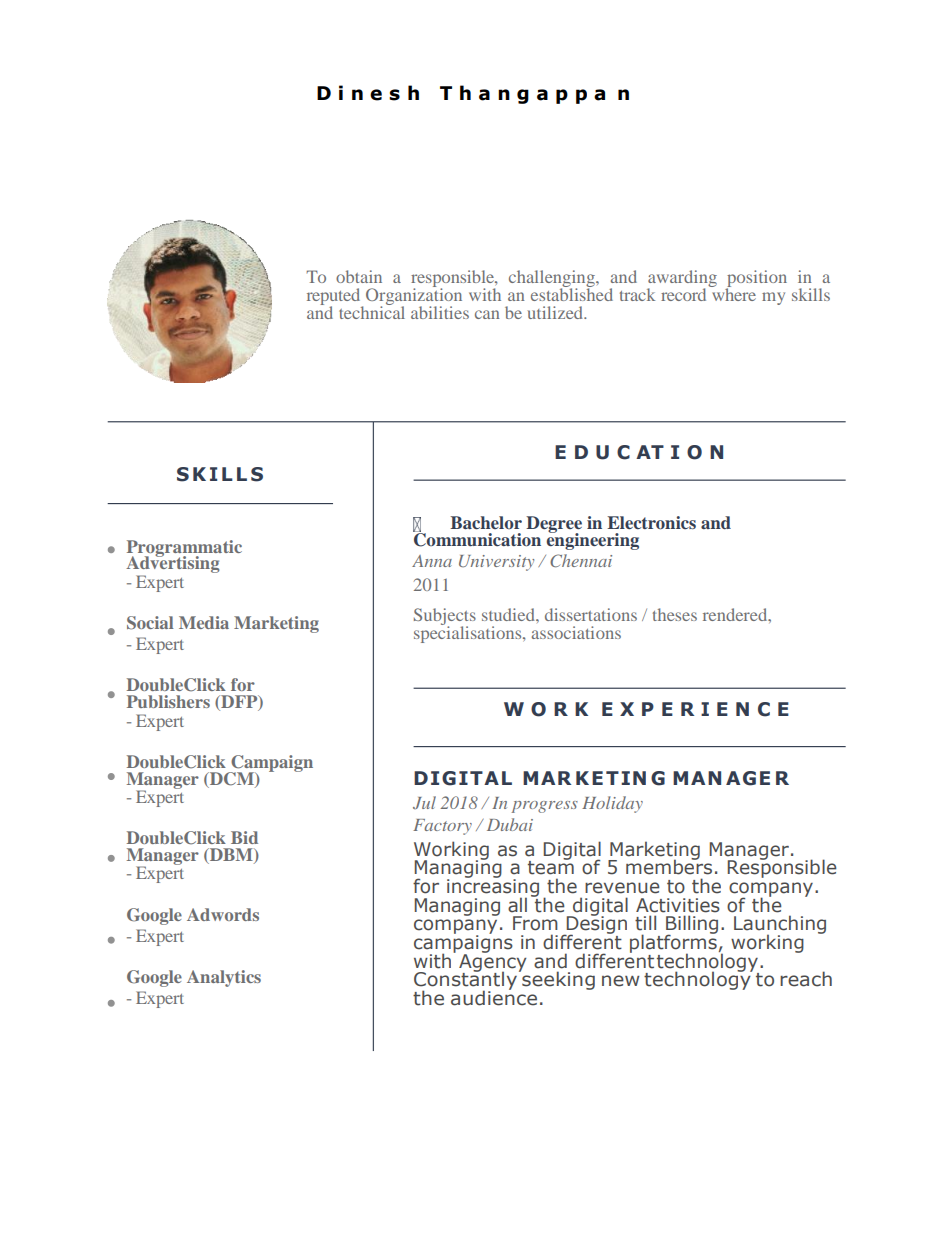  Describe the element at coordinates (675, 614) in the screenshot. I see `theses` at that location.
